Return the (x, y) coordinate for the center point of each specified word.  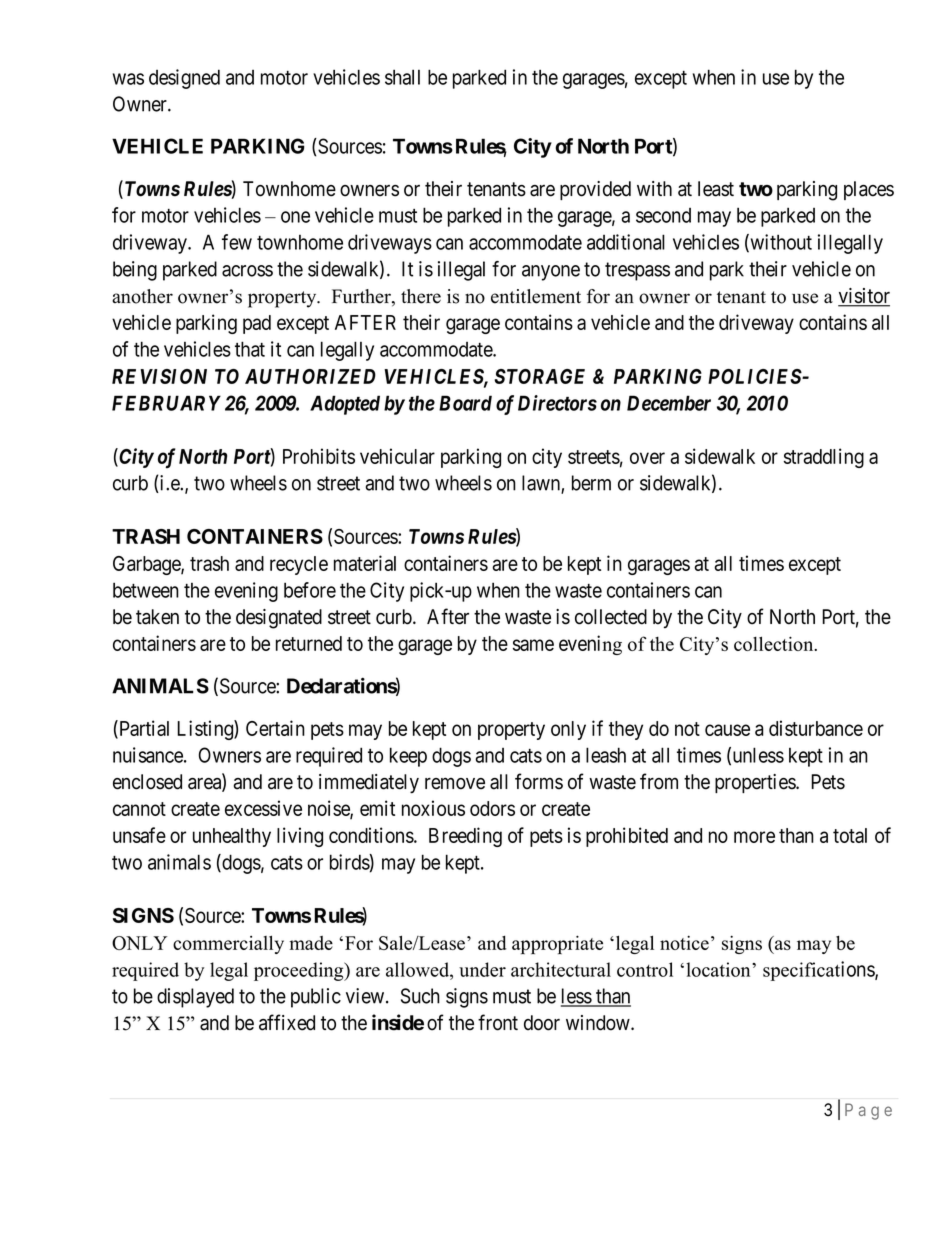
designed (184, 79)
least (716, 189)
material (365, 563)
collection (775, 643)
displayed (195, 998)
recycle (299, 565)
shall (402, 77)
